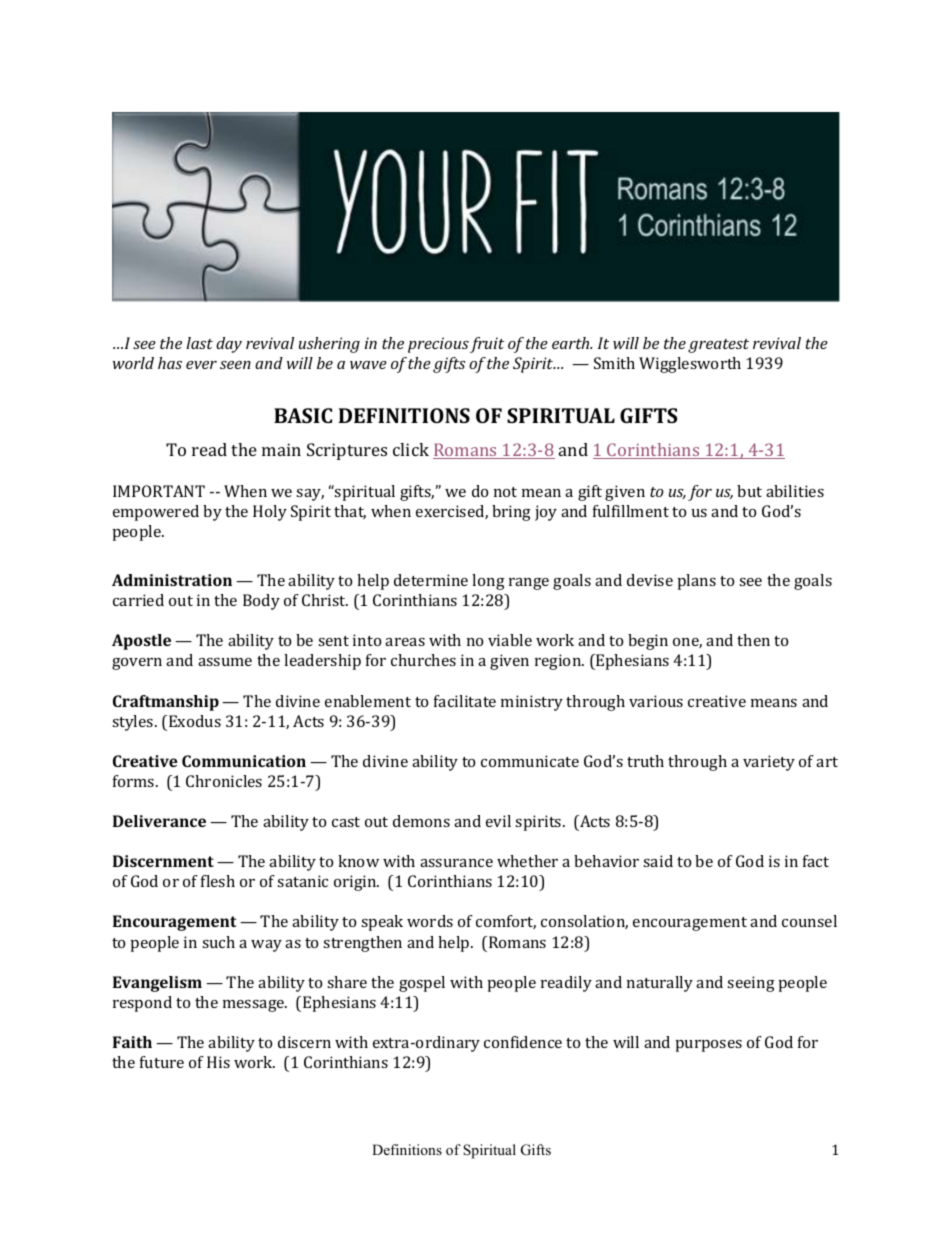 The width and height of the image is (952, 1233). I want to click on counsel, so click(809, 921).
